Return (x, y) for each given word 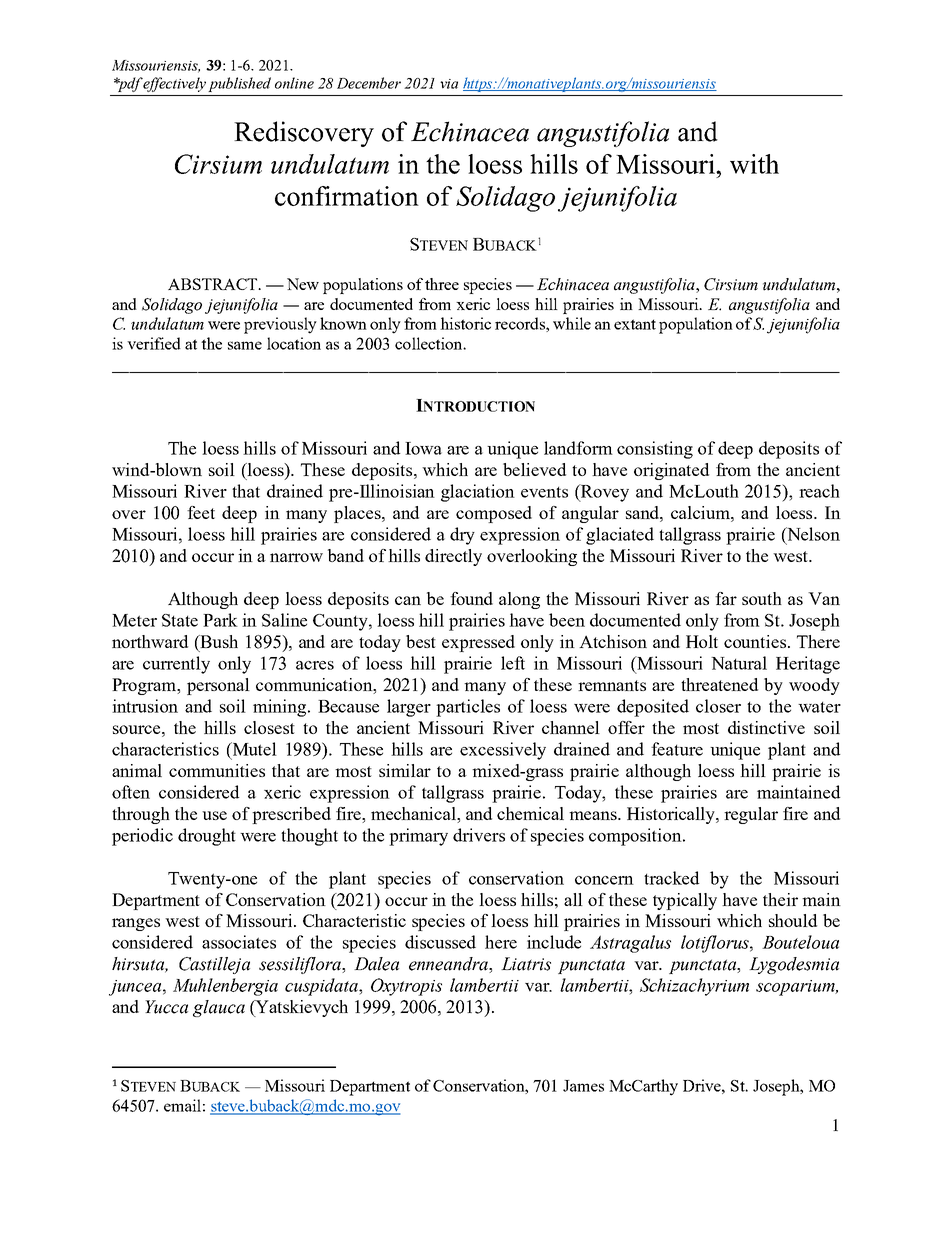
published (240, 84)
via (449, 84)
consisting (655, 450)
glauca (219, 1008)
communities (217, 770)
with (754, 164)
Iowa (423, 448)
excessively (503, 751)
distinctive (766, 727)
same (245, 345)
